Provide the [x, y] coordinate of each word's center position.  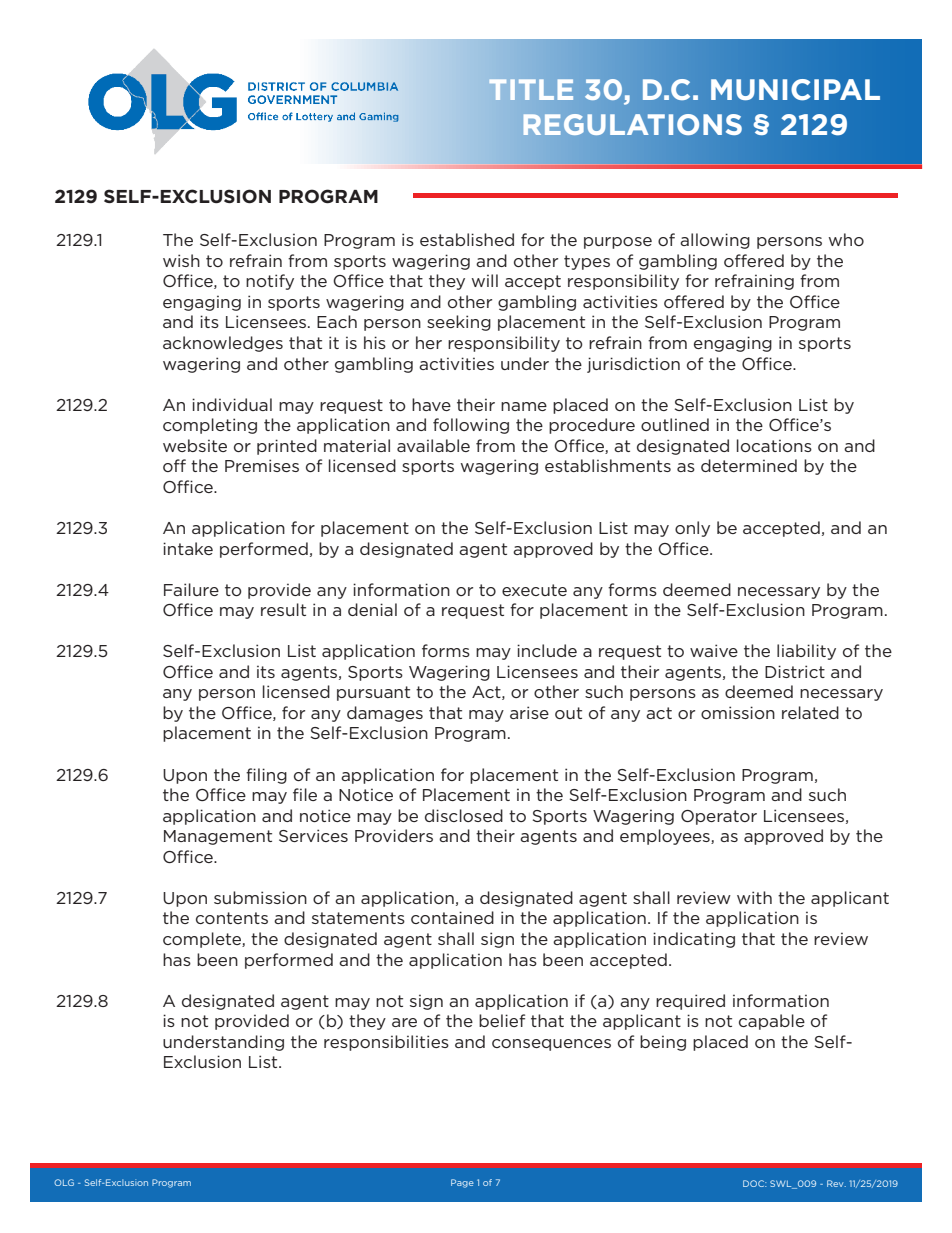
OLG [64, 1182]
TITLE [531, 89]
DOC [755, 1183]
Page [462, 1183]
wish [181, 260]
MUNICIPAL [795, 90]
